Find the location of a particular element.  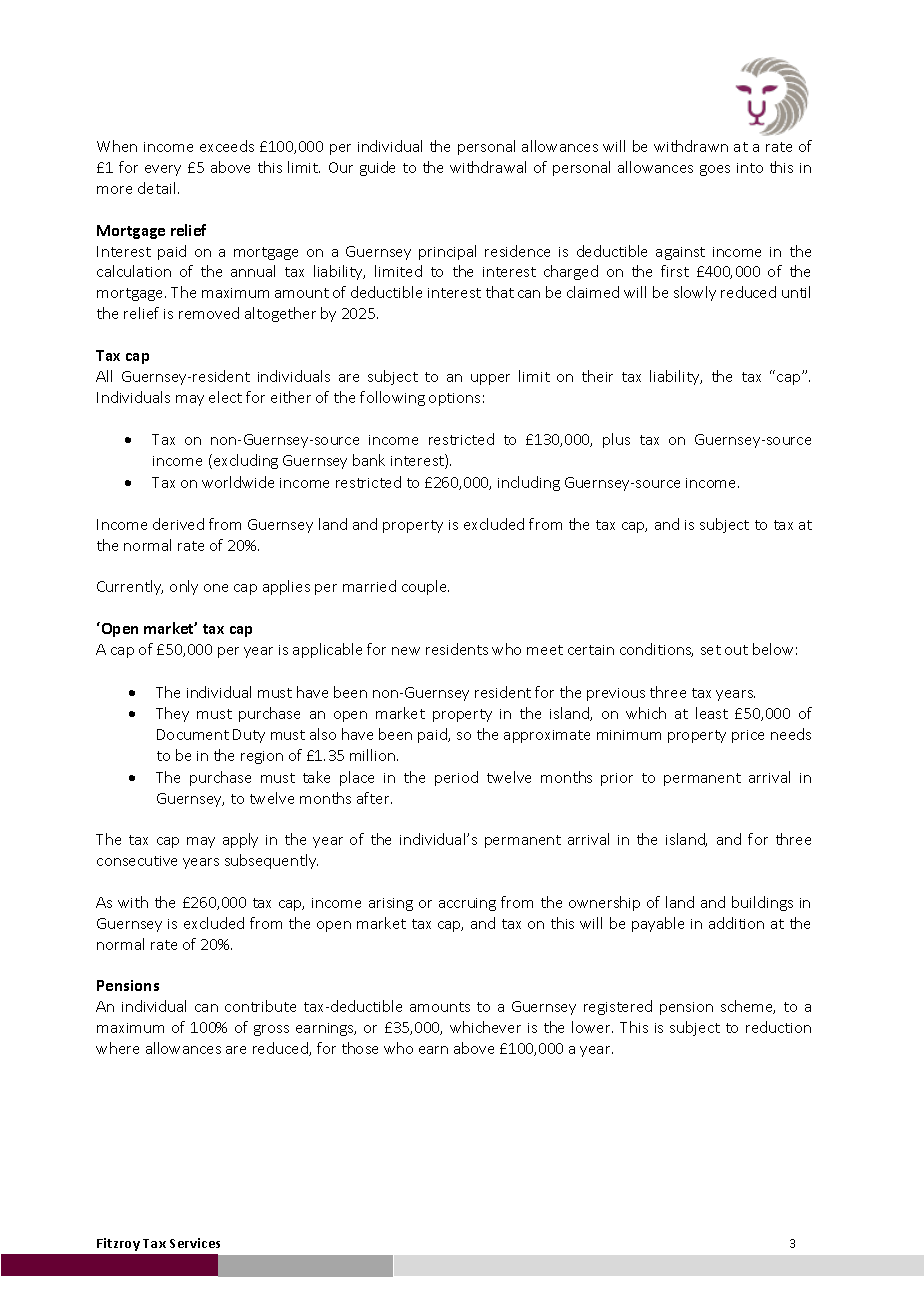

They is located at coordinates (172, 714).
